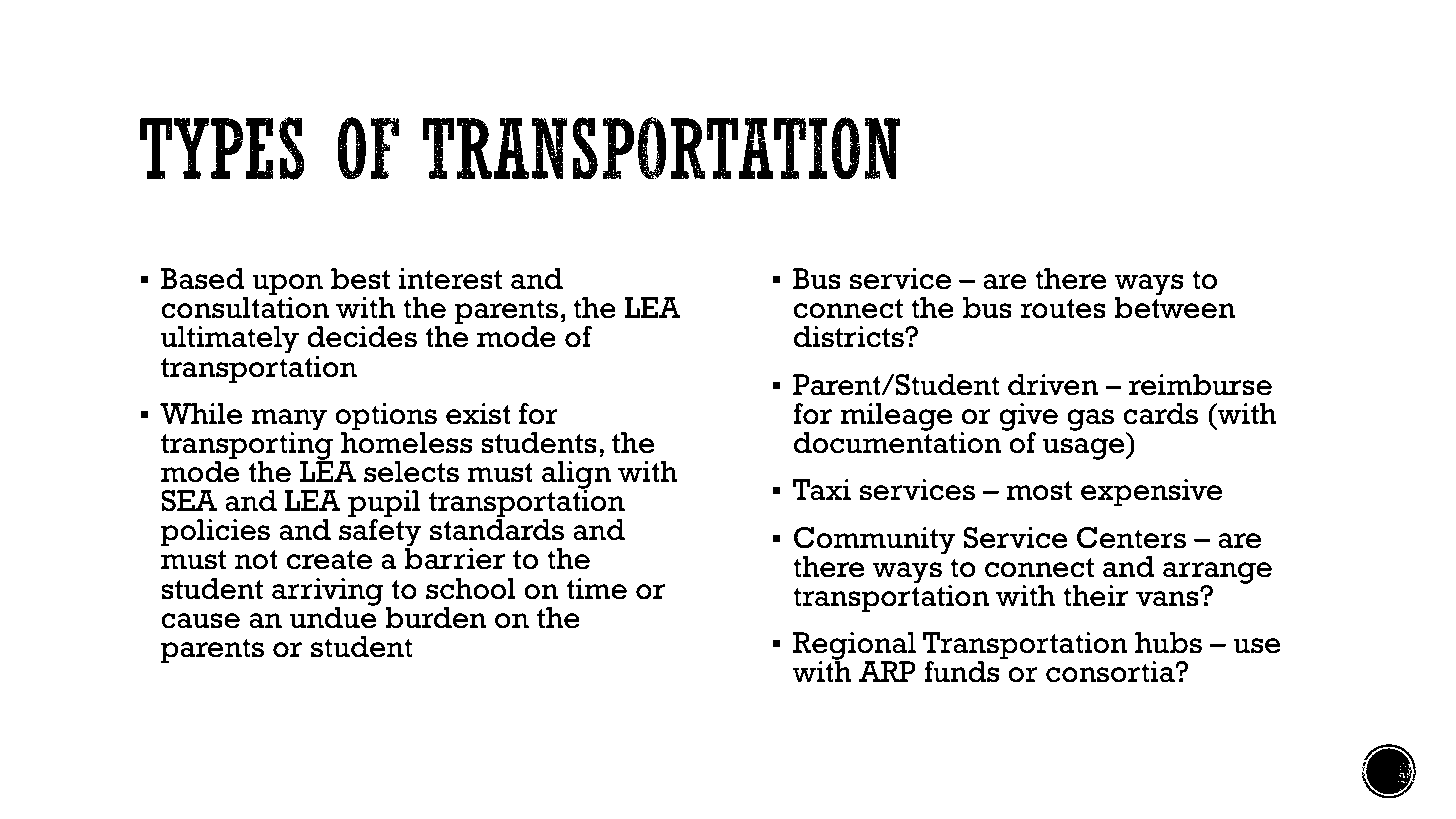 The image size is (1456, 819). I want to click on undue, so click(333, 617).
